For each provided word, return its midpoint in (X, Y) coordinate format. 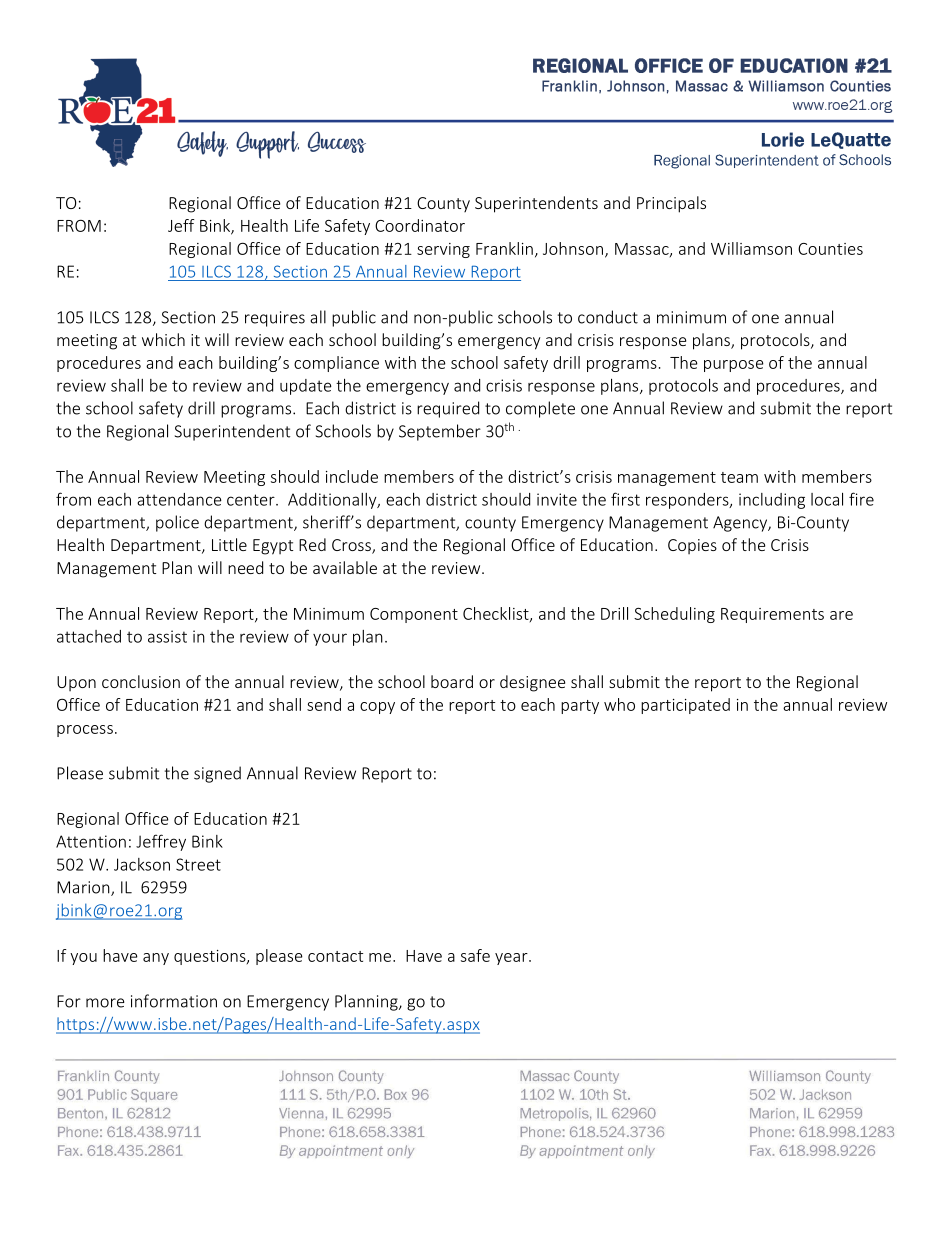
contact (335, 956)
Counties (830, 249)
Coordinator (420, 225)
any (156, 959)
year (512, 959)
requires (275, 319)
